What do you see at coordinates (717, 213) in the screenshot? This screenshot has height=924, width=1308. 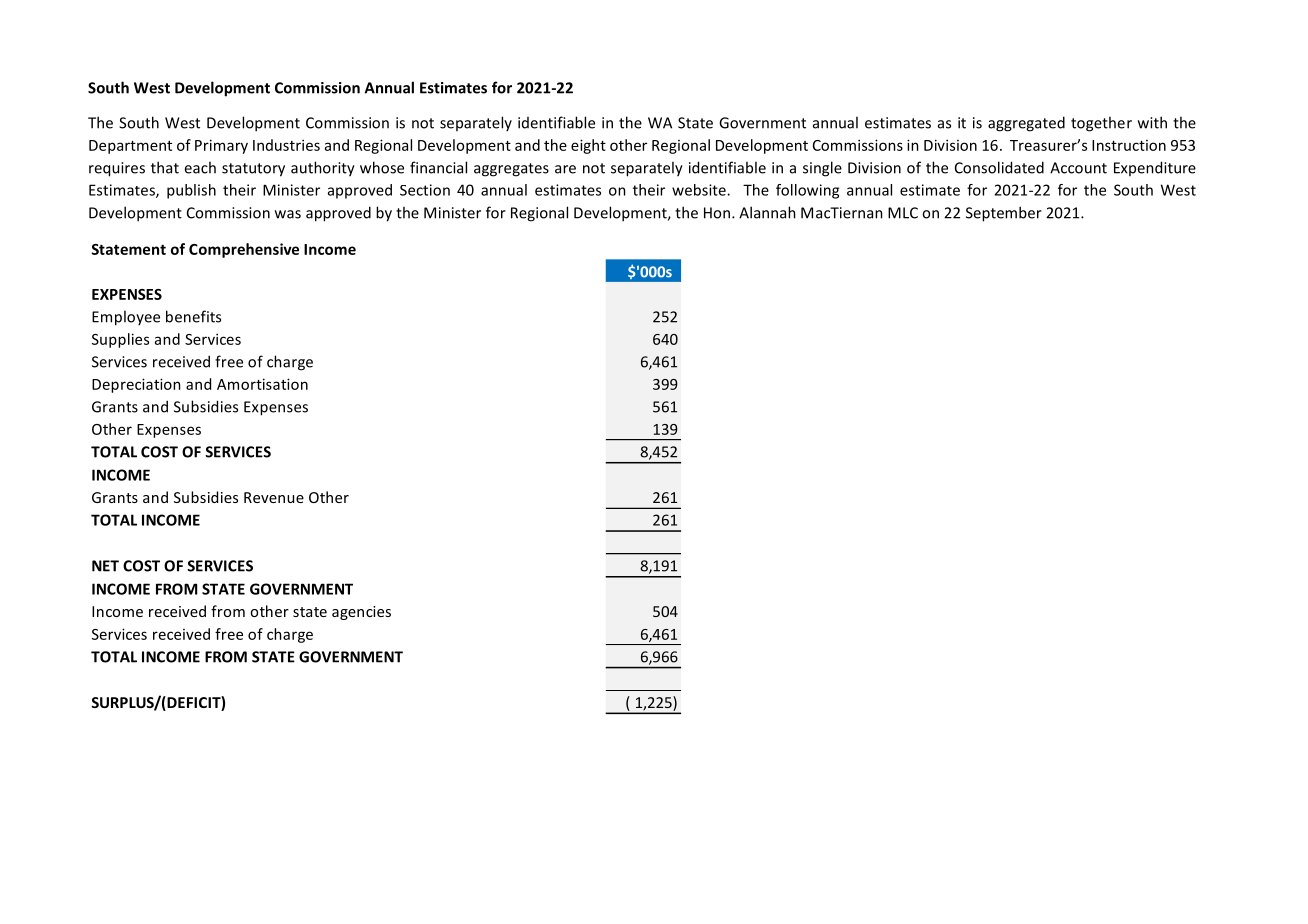 I see `Hon` at bounding box center [717, 213].
